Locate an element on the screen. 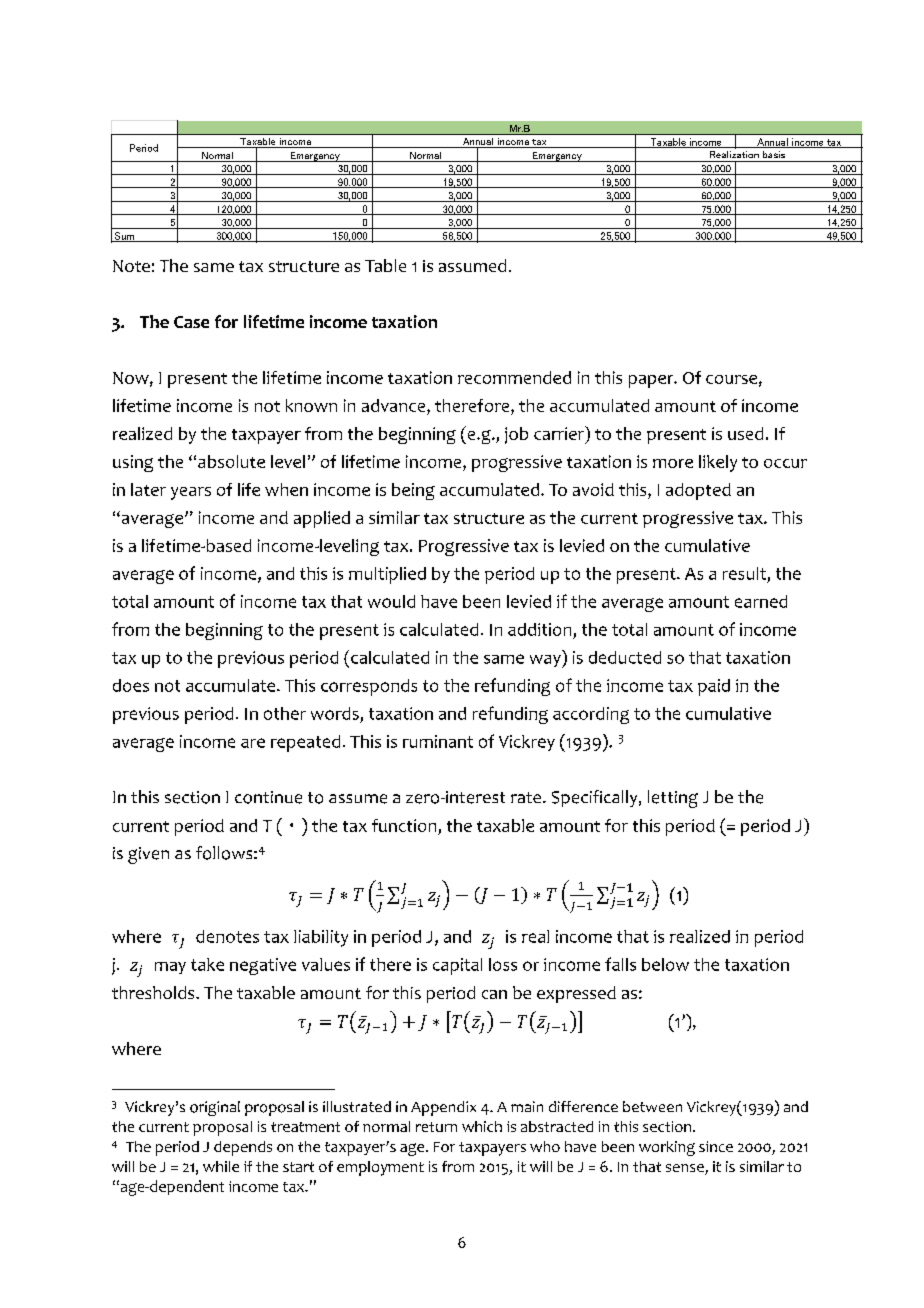  ruminant is located at coordinates (438, 741).
